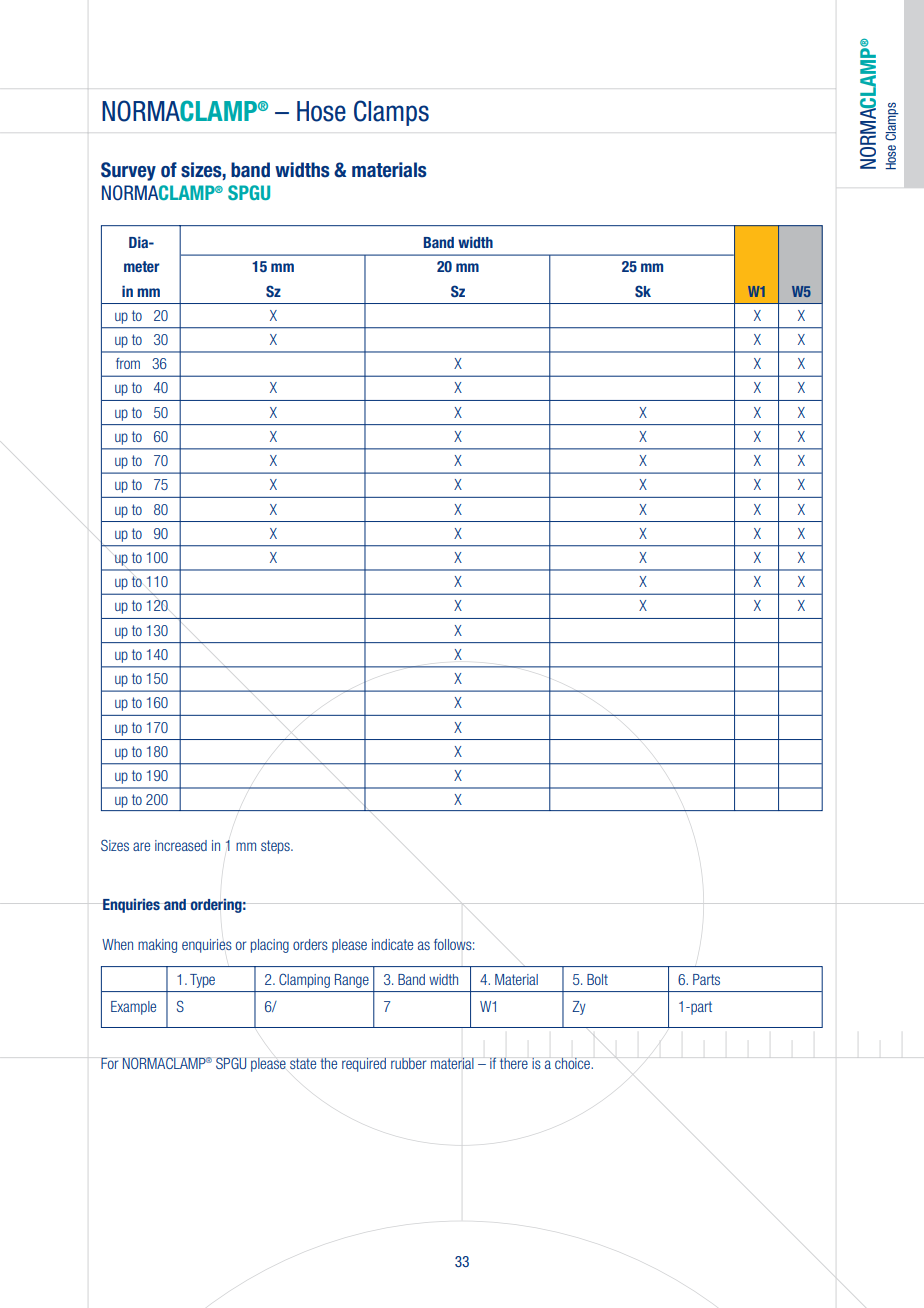  Describe the element at coordinates (128, 363) in the screenshot. I see `from` at that location.
